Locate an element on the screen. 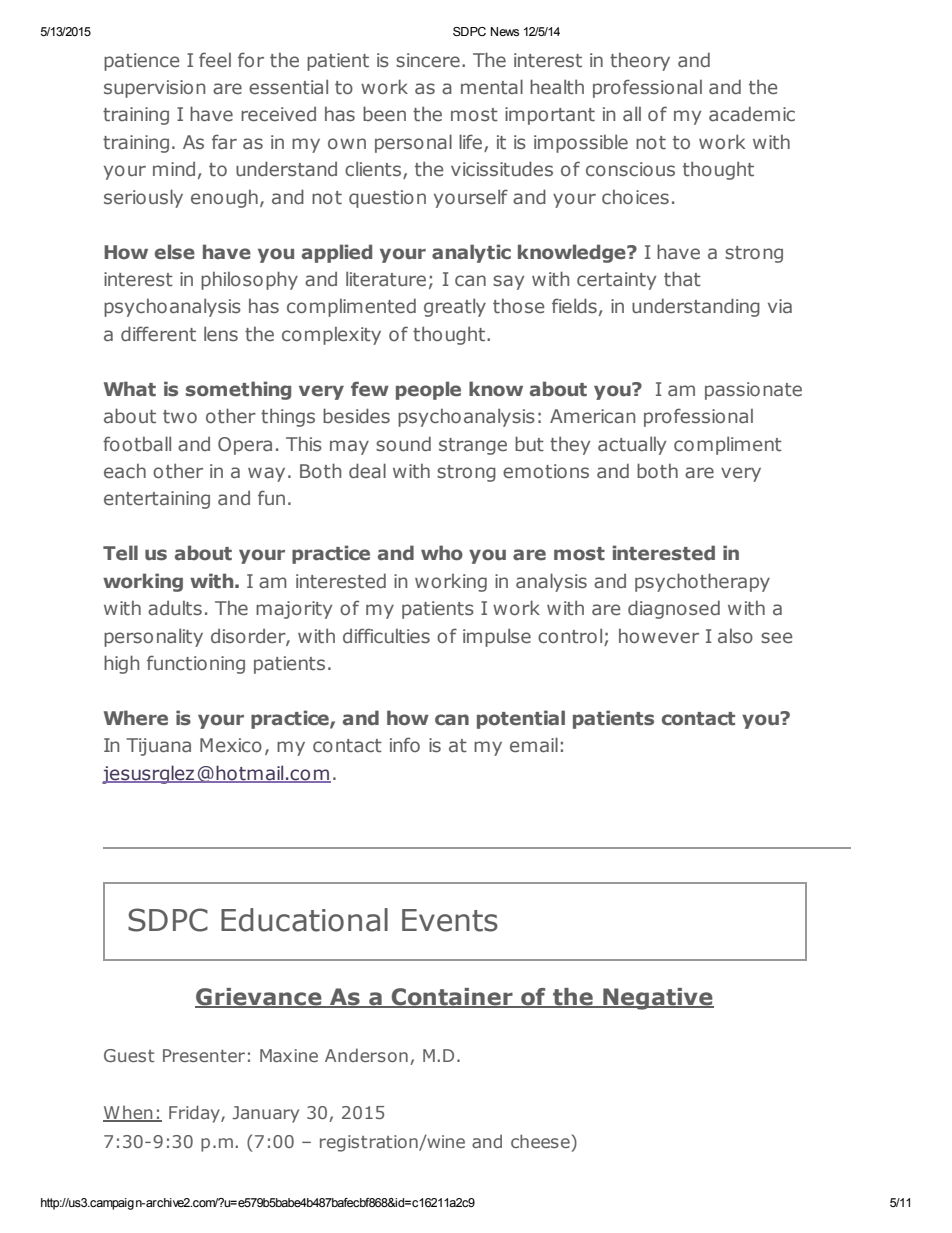  email is located at coordinates (534, 745).
